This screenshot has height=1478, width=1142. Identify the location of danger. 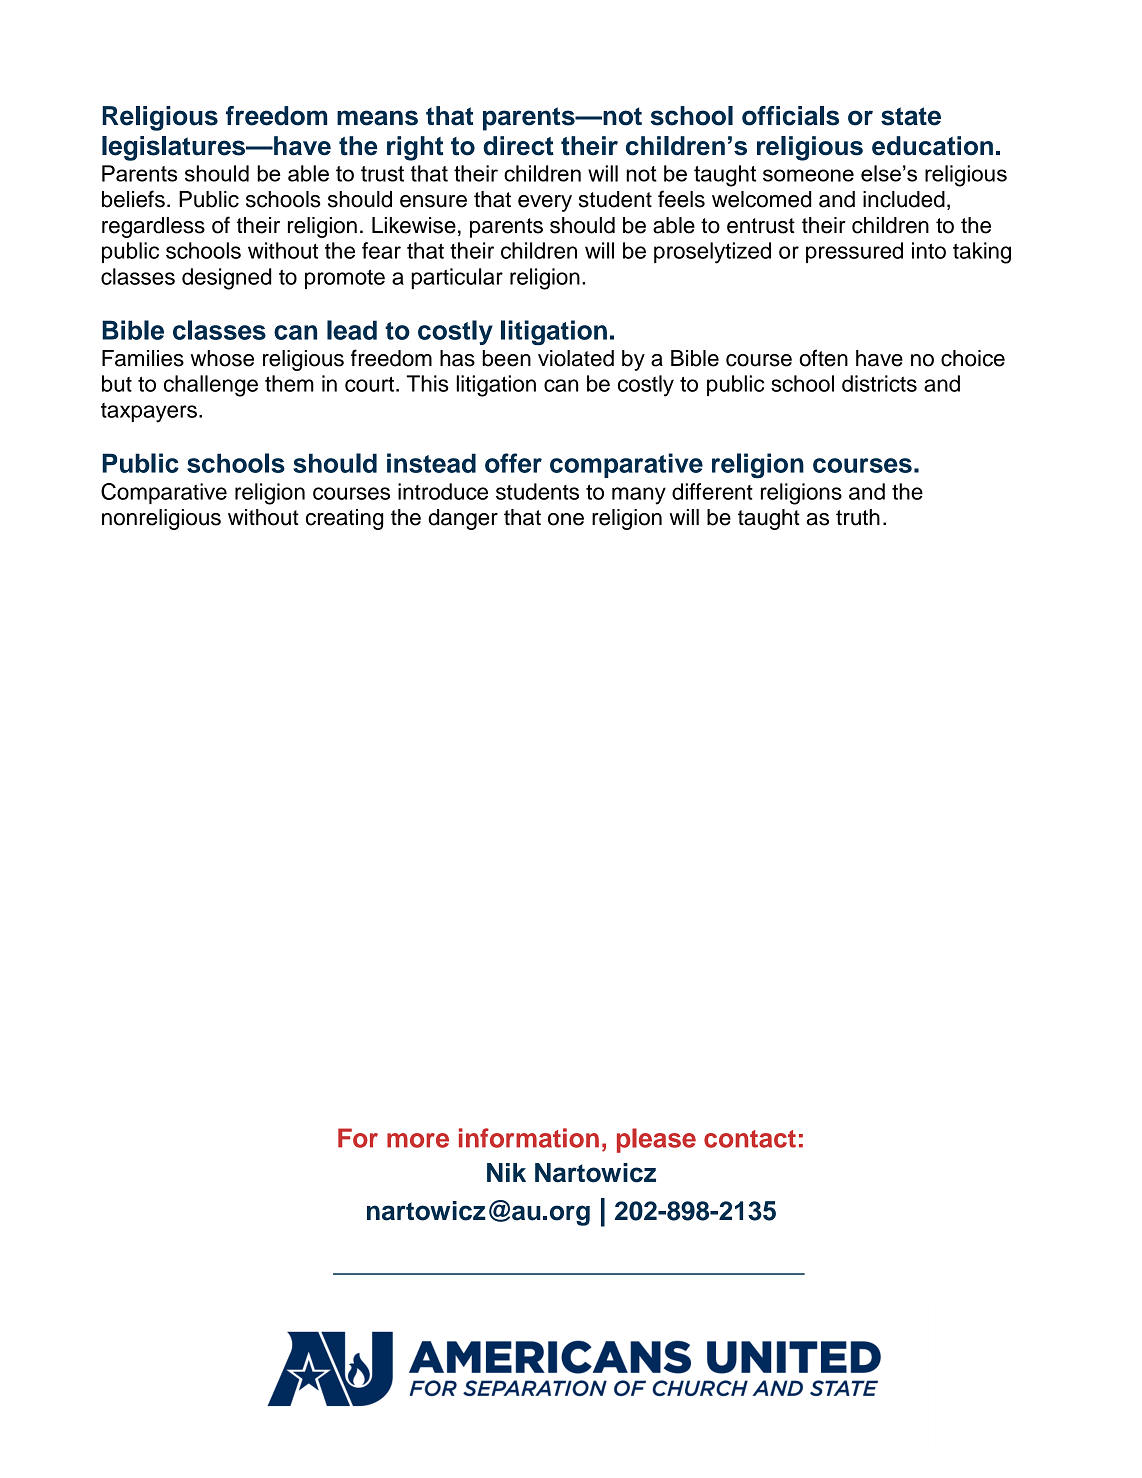
(463, 519).
